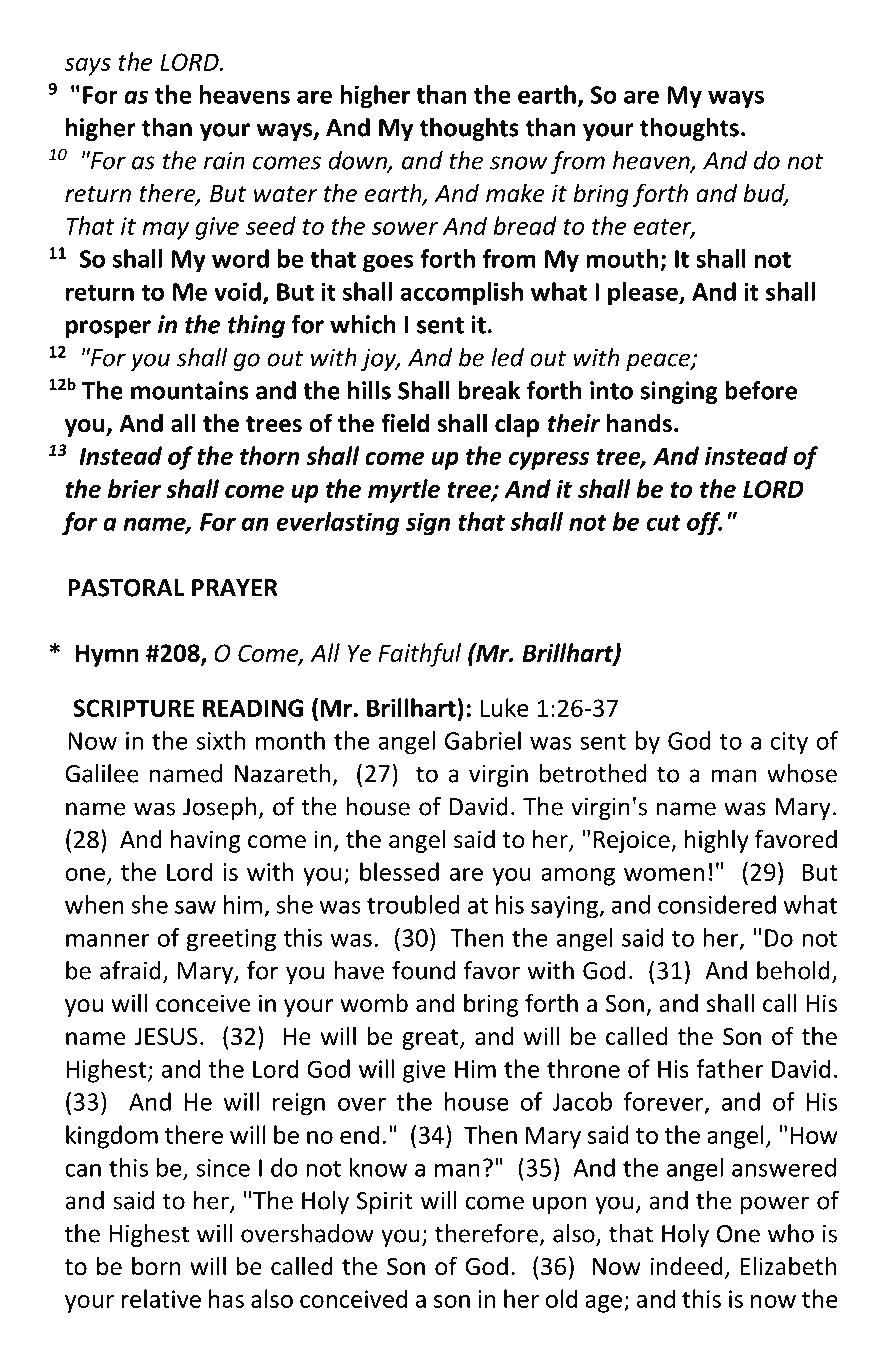 The image size is (887, 1372). Describe the element at coordinates (483, 740) in the screenshot. I see `Gabriel` at that location.
